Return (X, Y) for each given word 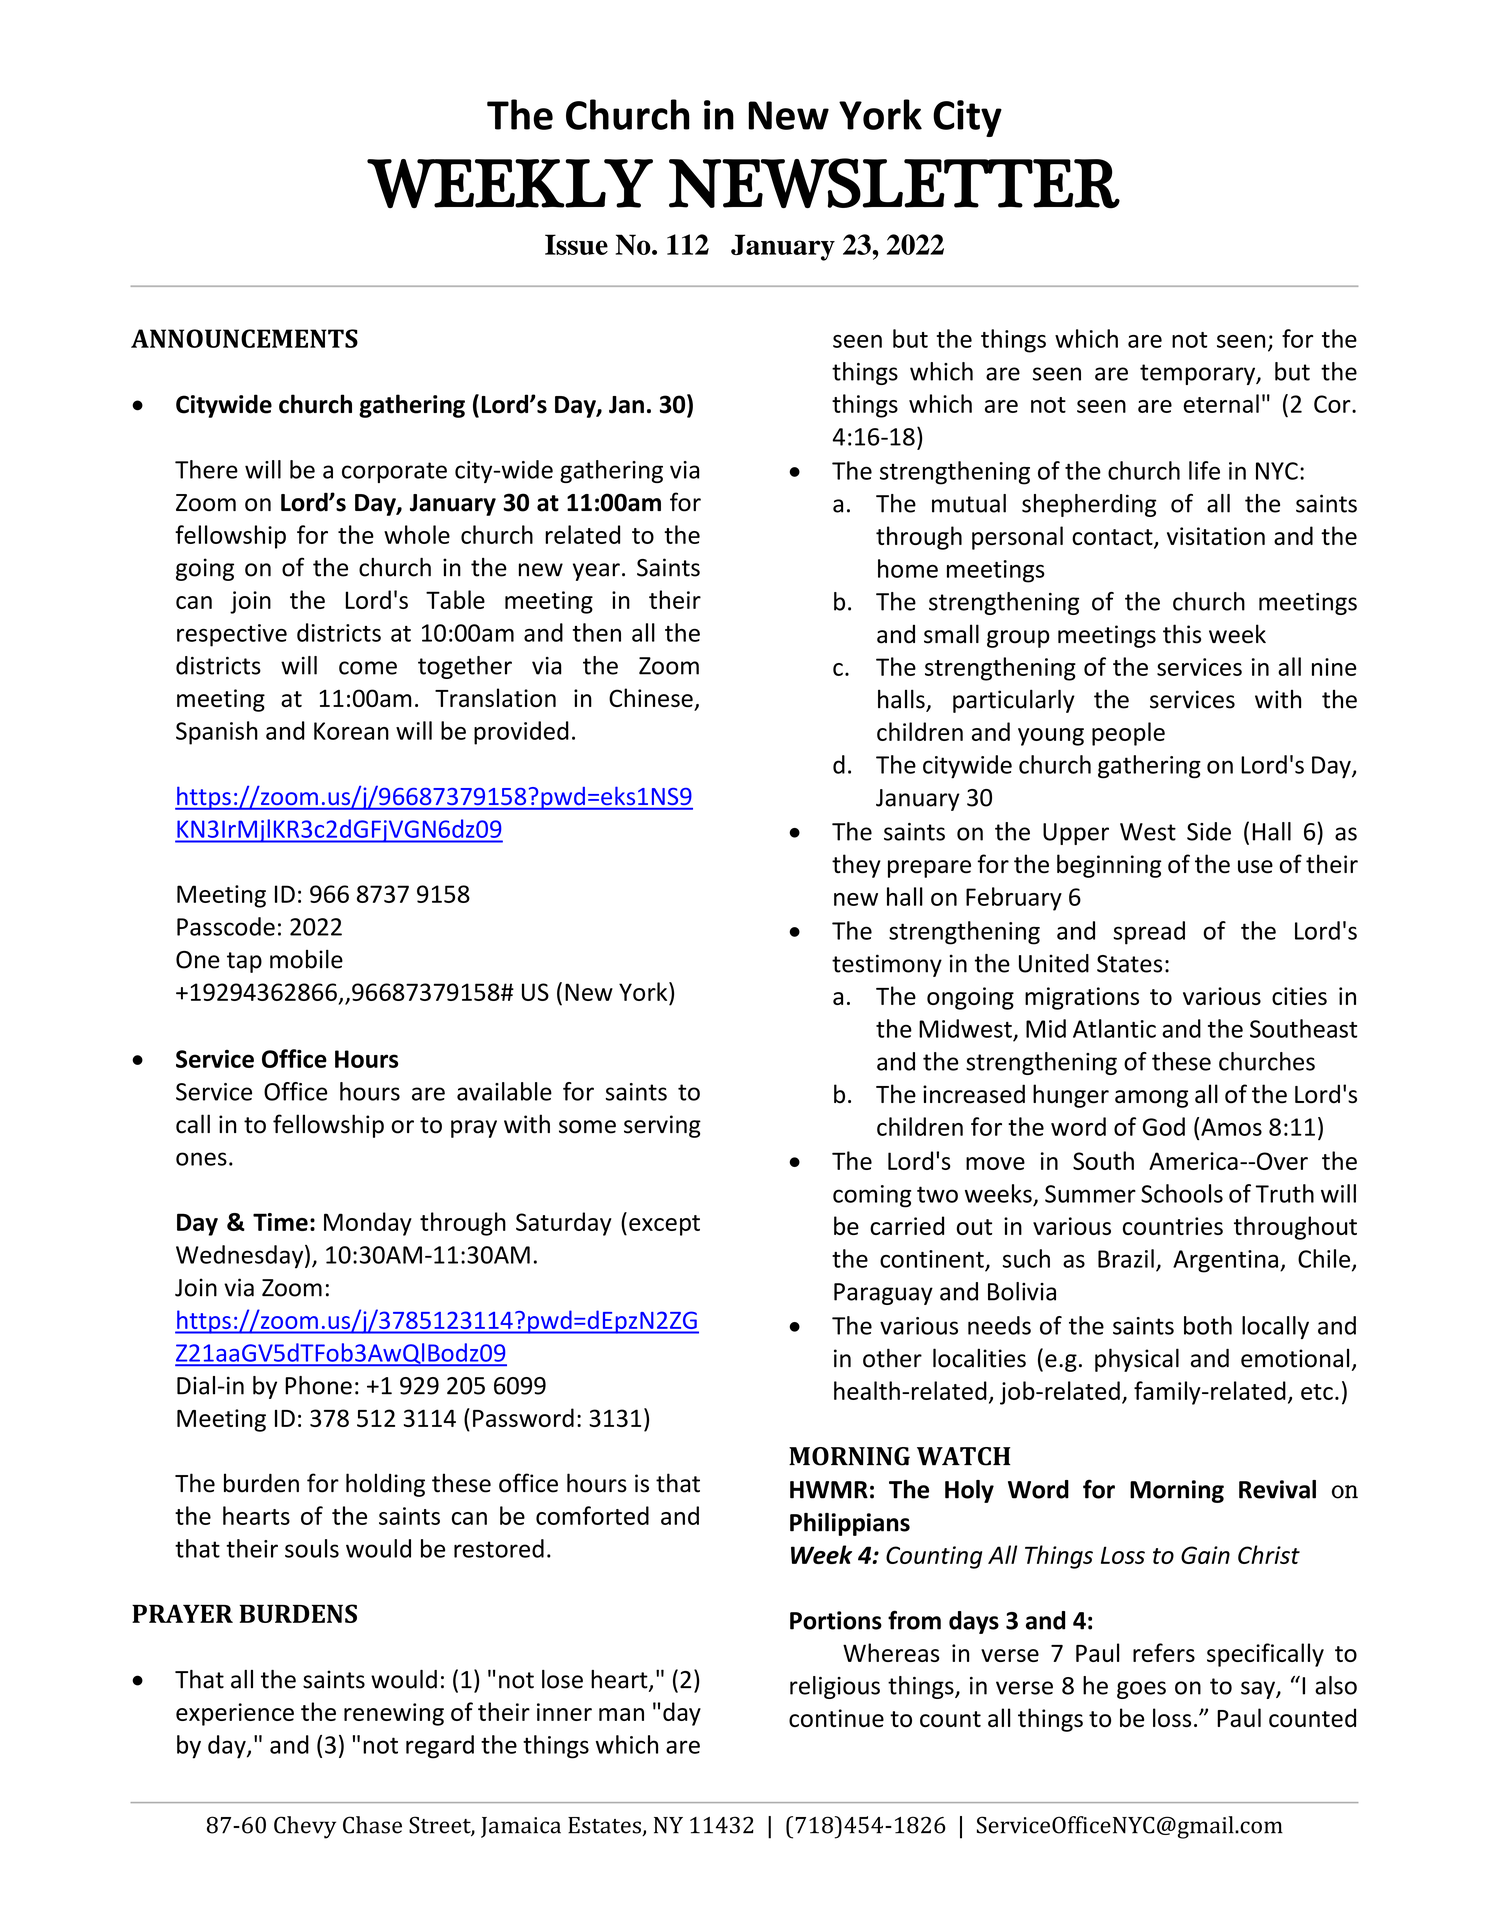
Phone (318, 1385)
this (1182, 634)
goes (1141, 1690)
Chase (372, 1825)
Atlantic (1114, 1028)
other (892, 1358)
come (368, 668)
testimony (887, 965)
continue (836, 1718)
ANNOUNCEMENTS (244, 338)
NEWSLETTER (894, 183)
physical (1137, 1360)
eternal (1221, 403)
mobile (306, 959)
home (908, 568)
